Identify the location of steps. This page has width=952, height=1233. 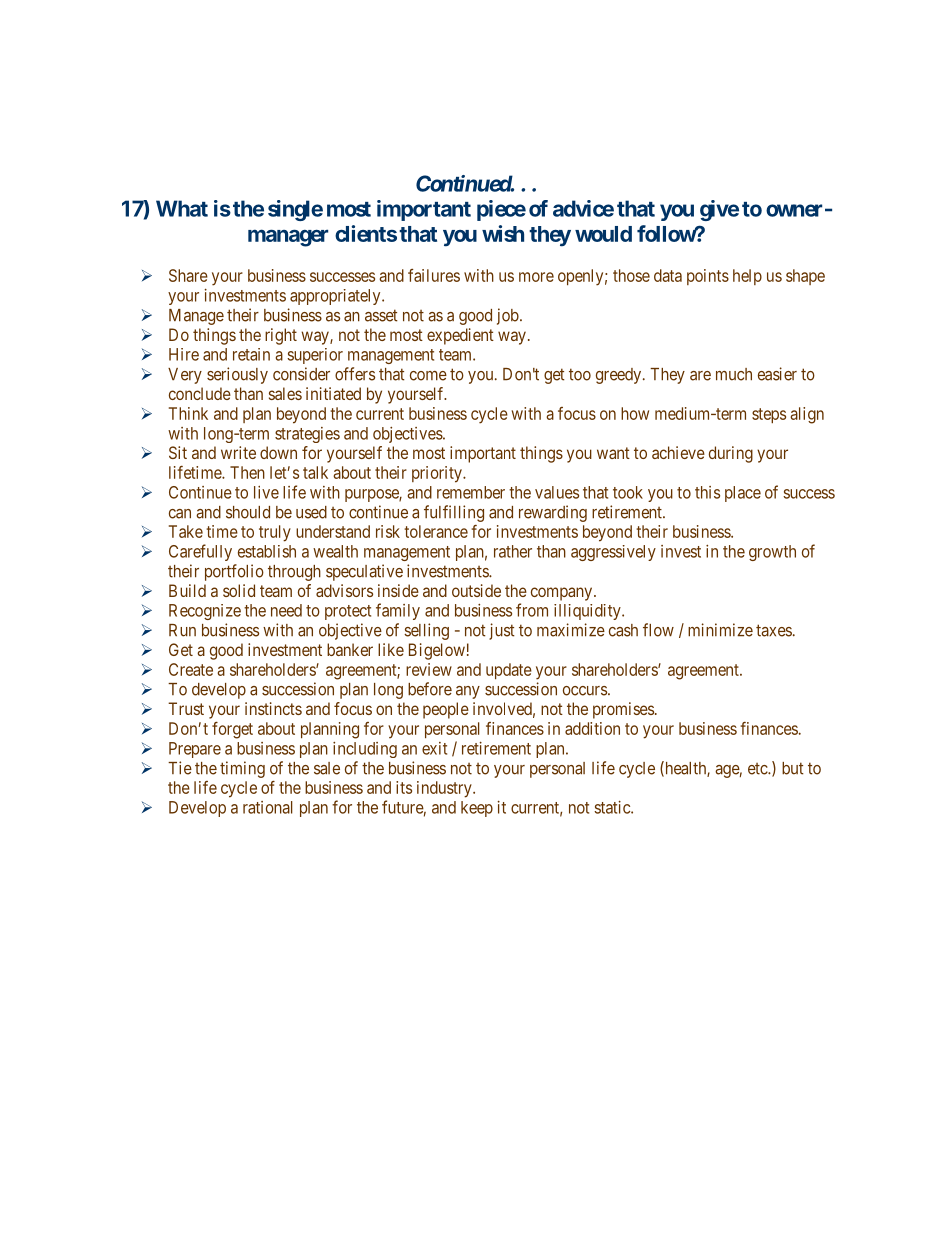
(769, 415).
